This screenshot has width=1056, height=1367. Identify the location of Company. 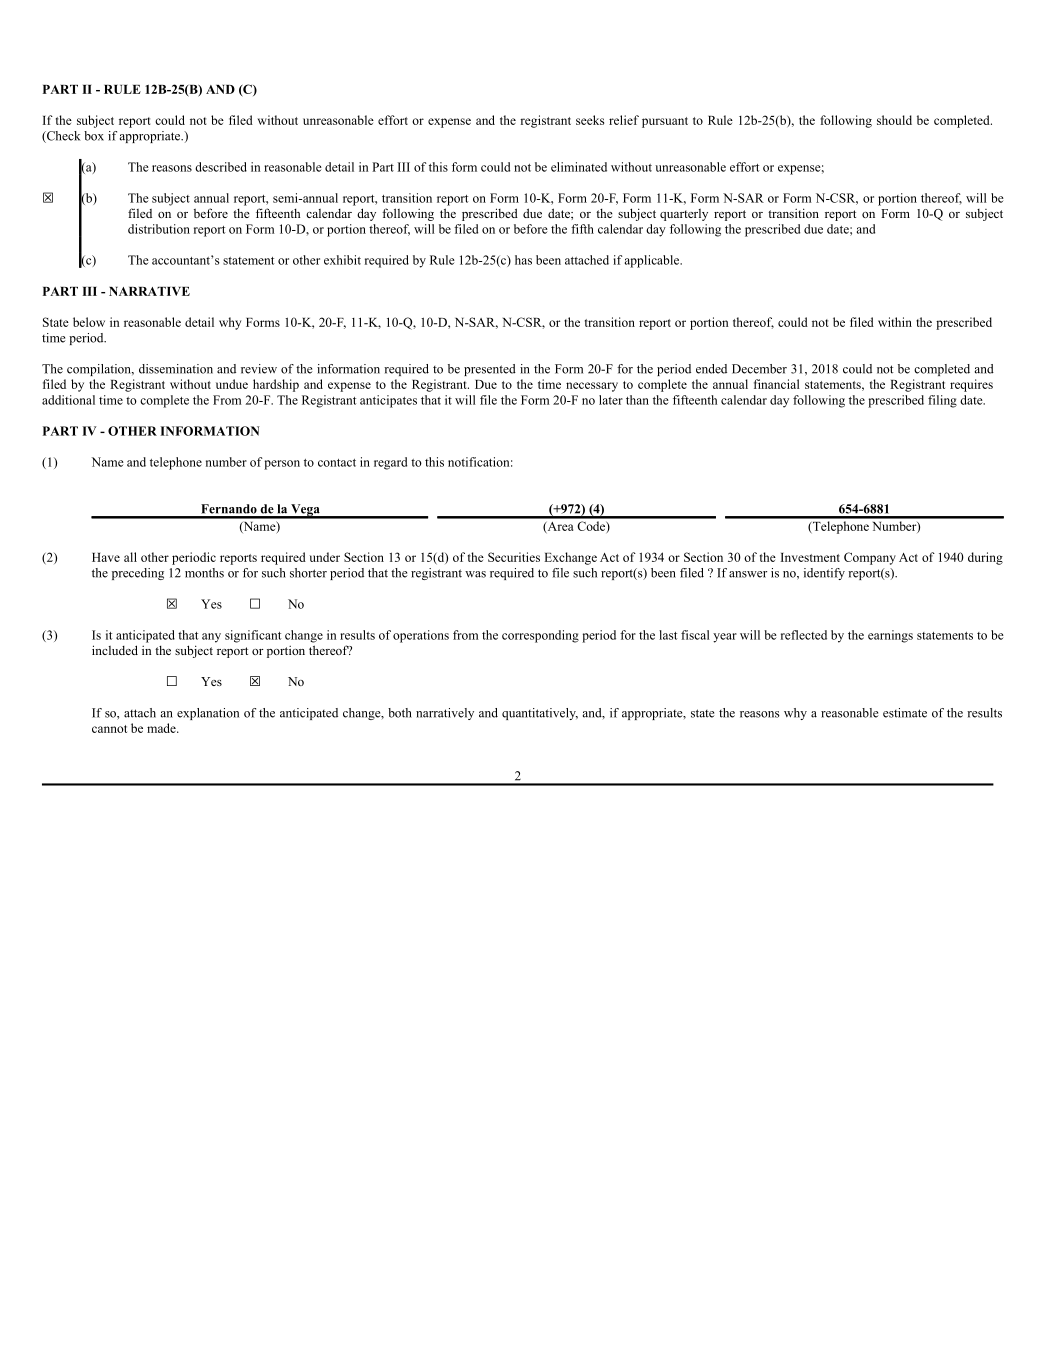
(870, 558).
